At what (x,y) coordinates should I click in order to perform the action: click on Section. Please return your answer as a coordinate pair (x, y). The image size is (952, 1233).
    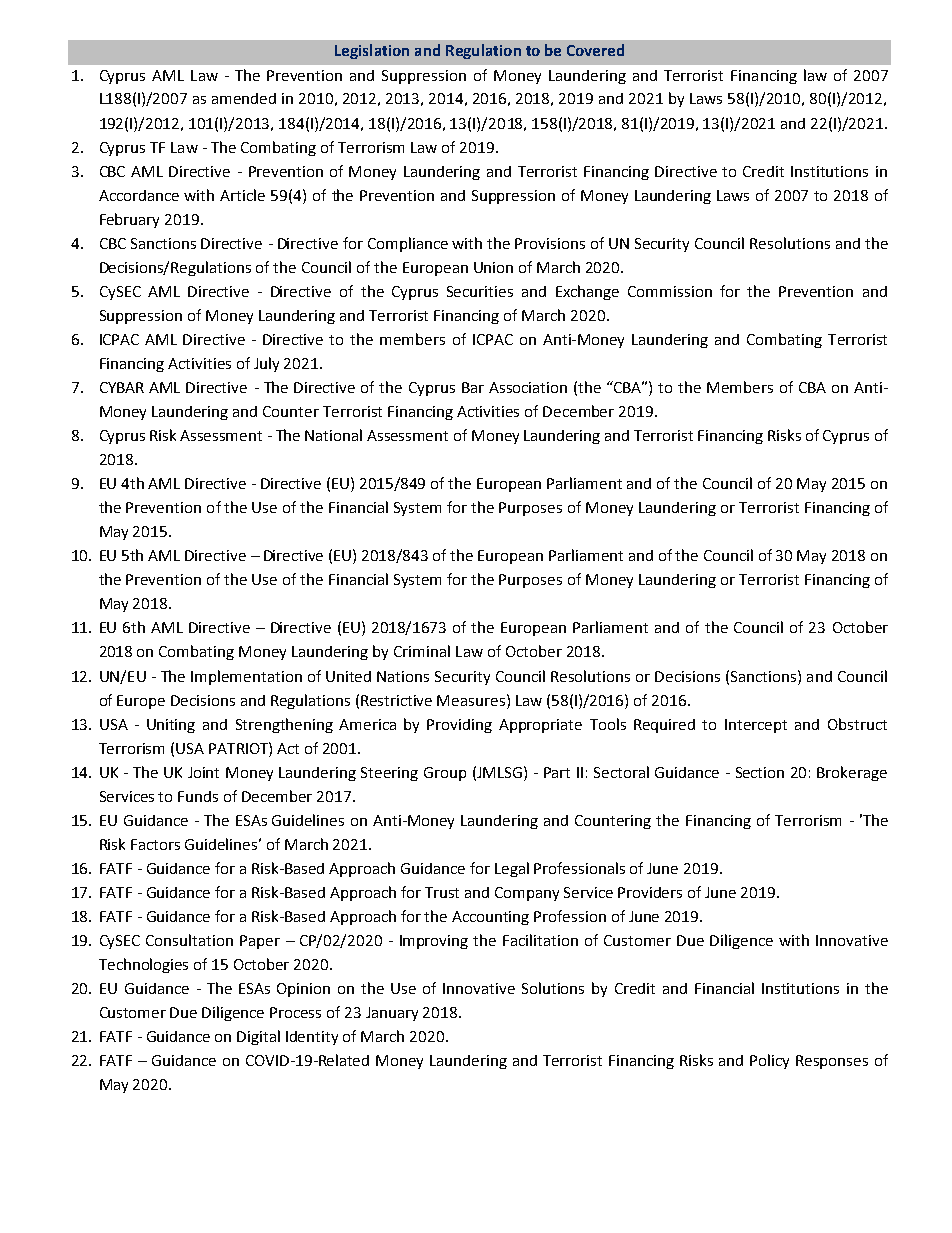
    Looking at the image, I should click on (760, 772).
